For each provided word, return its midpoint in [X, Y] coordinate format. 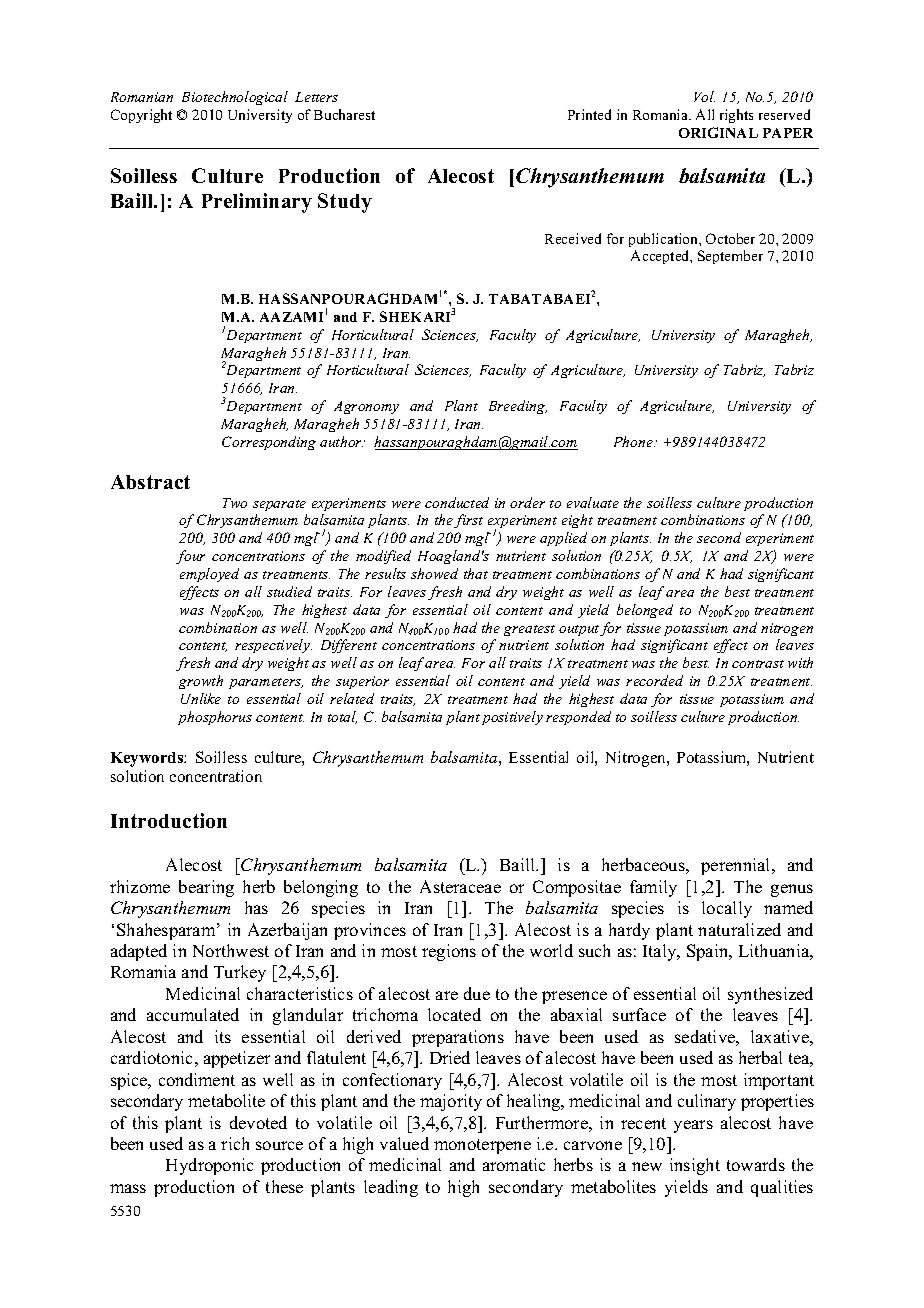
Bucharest [344, 114]
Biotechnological [235, 98]
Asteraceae [460, 886]
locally [727, 909]
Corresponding [269, 443]
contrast [758, 664]
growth [201, 682]
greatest [529, 630]
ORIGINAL [718, 132]
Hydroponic [209, 1166]
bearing [206, 888]
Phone [634, 441]
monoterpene [482, 1146]
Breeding [518, 407]
